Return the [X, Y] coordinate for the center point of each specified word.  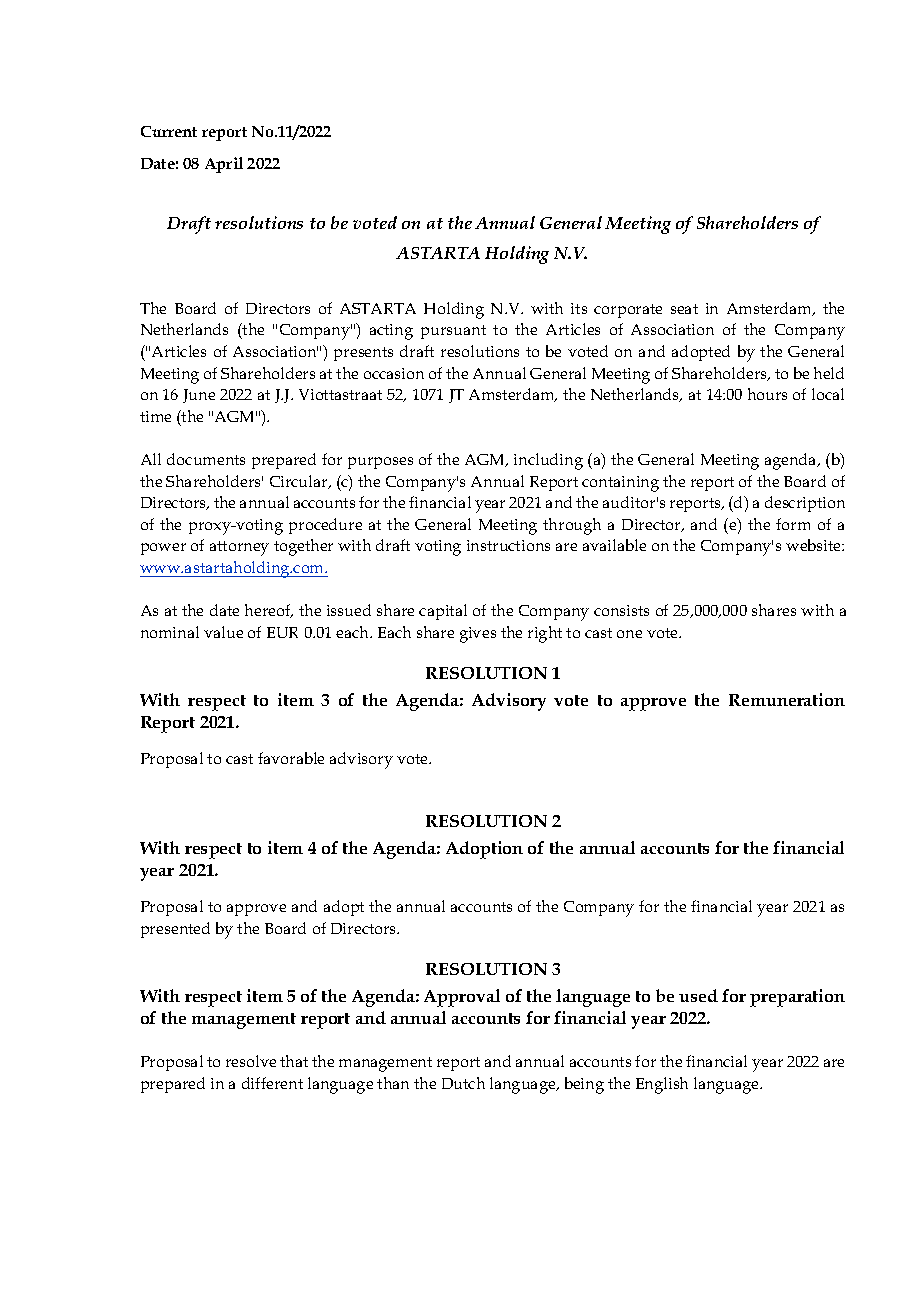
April [224, 165]
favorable [291, 758]
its [579, 308]
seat [684, 309]
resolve [251, 1061]
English [662, 1085]
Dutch [463, 1083]
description [805, 504]
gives [478, 635]
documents [206, 459]
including [548, 461]
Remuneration [787, 699]
